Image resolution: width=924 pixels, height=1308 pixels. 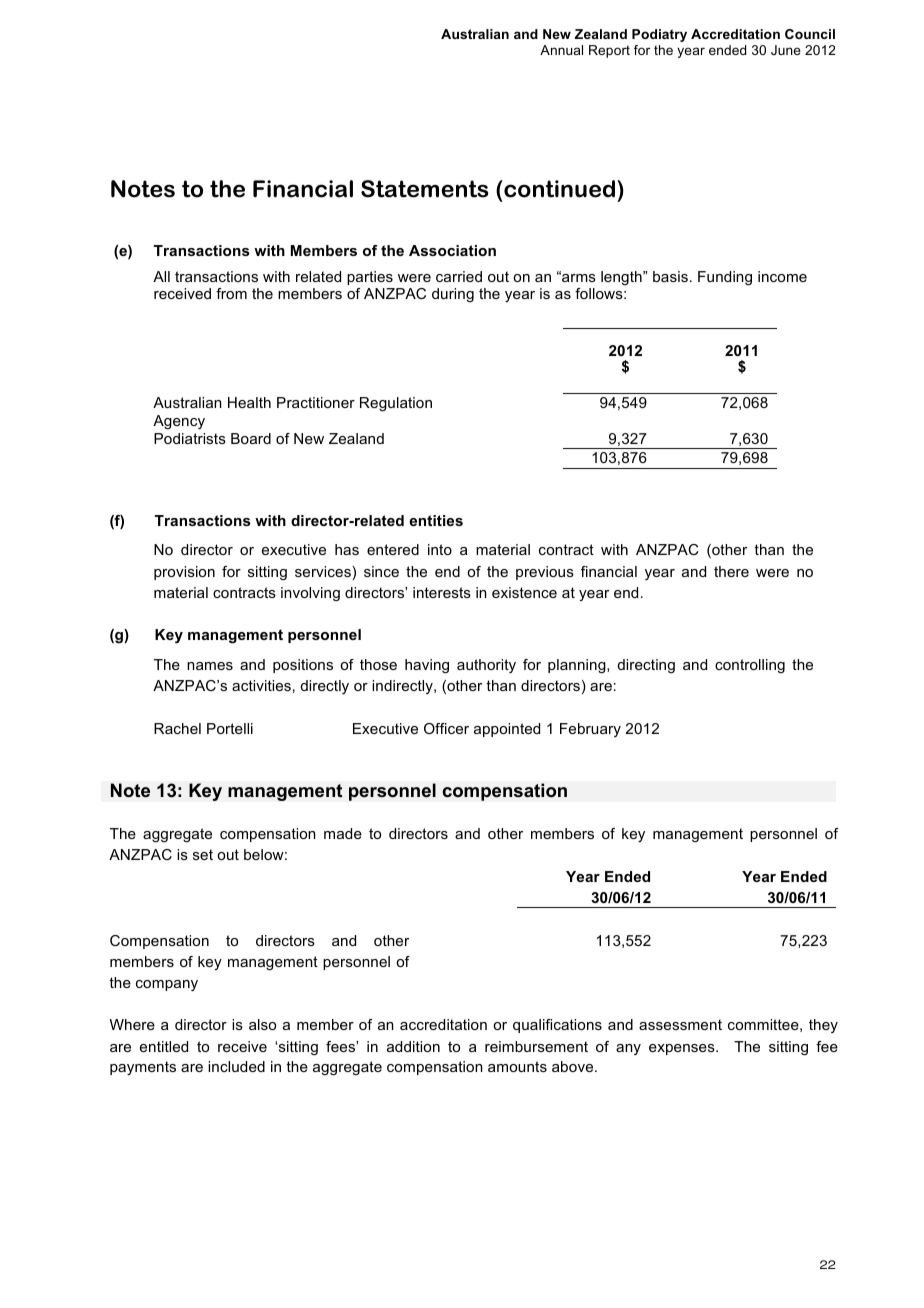 What do you see at coordinates (561, 50) in the image?
I see `Annual` at bounding box center [561, 50].
